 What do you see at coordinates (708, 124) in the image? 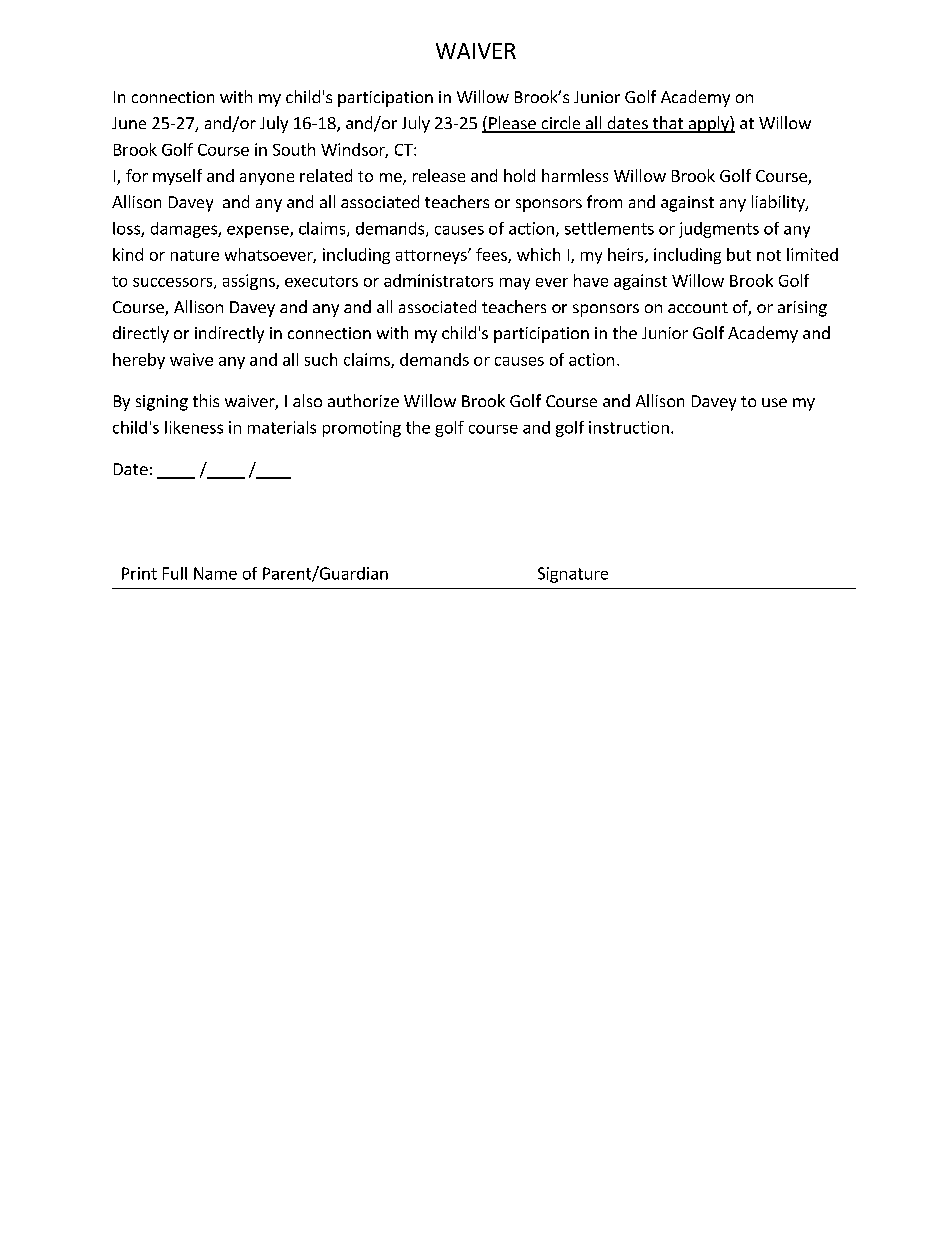
I see `apply` at bounding box center [708, 124].
